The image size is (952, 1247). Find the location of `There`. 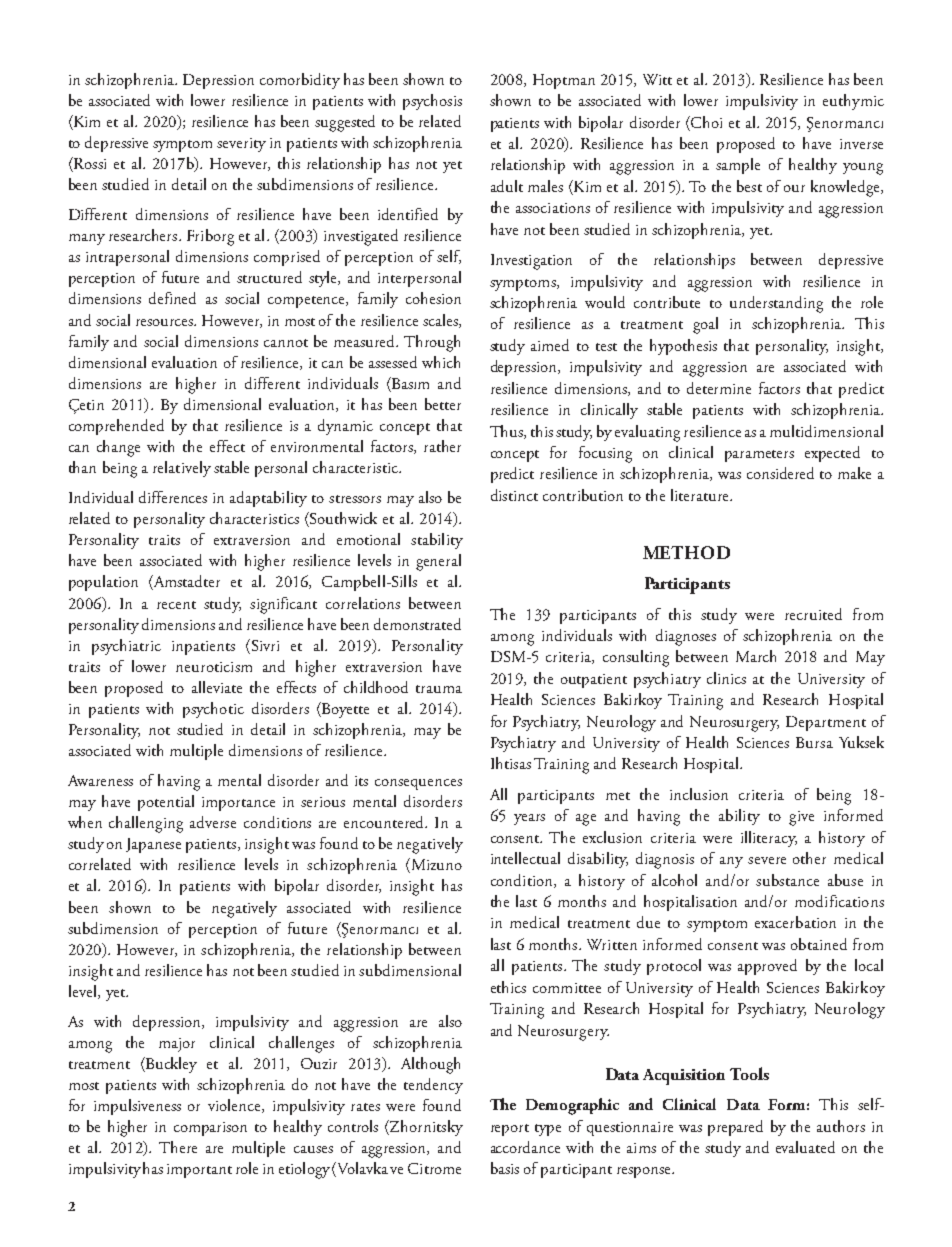

There is located at coordinates (178, 1147).
